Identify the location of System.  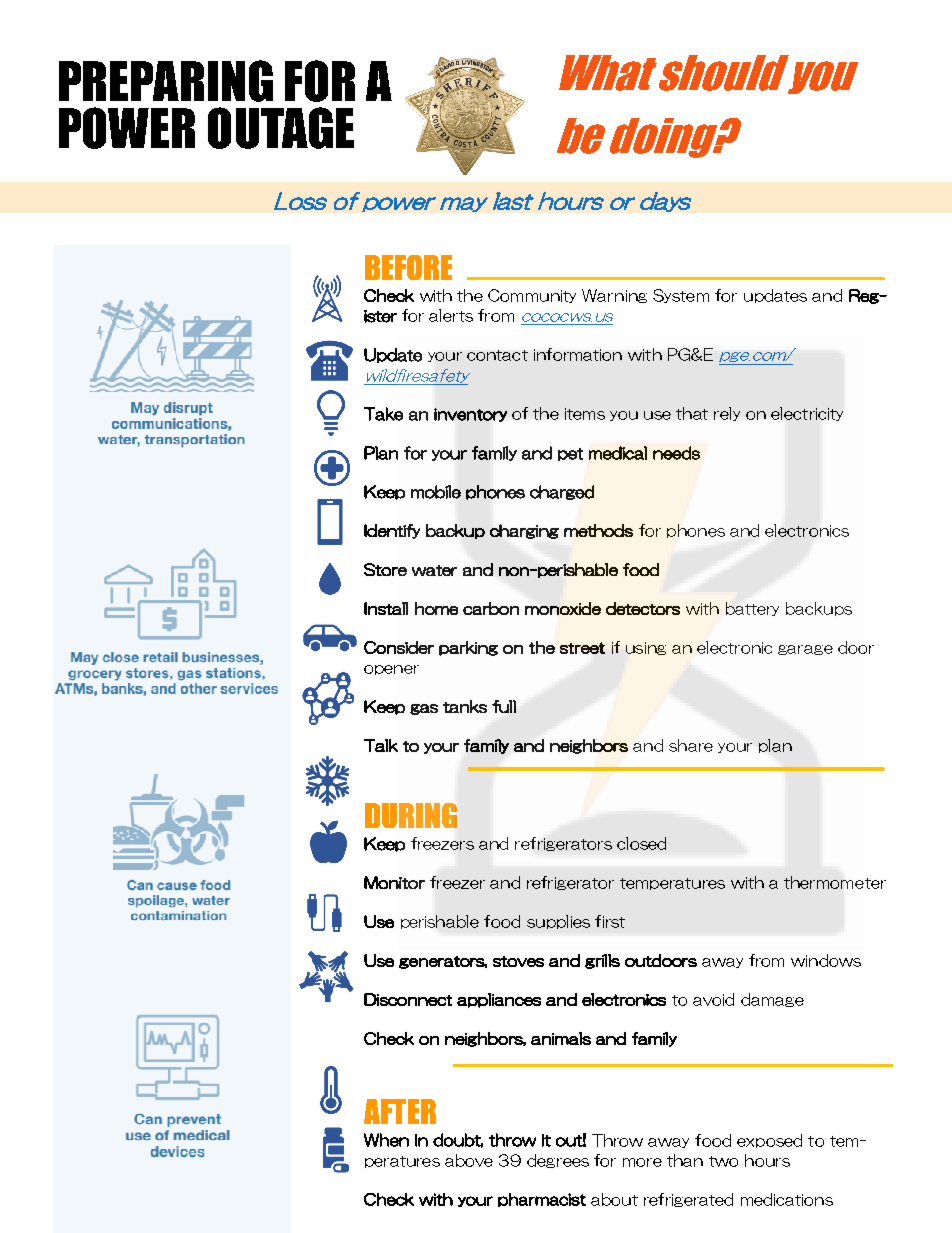
(681, 296).
